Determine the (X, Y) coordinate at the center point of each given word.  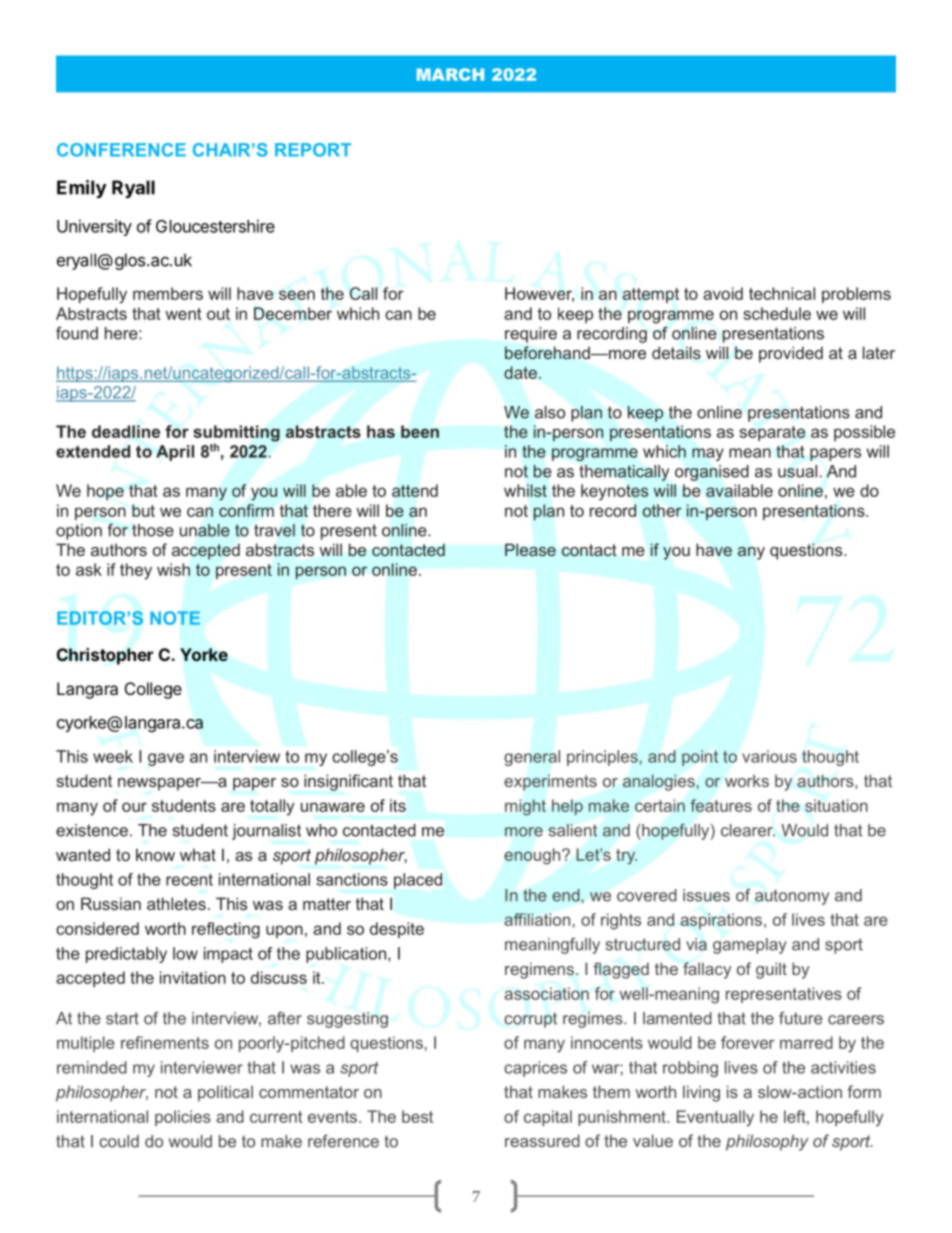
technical (782, 293)
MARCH (450, 74)
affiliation (537, 919)
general (532, 758)
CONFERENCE (121, 150)
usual (797, 471)
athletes (176, 903)
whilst (525, 490)
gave (166, 759)
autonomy (792, 897)
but (143, 510)
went (183, 314)
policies (183, 1118)
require (531, 335)
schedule (777, 313)
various (769, 756)
